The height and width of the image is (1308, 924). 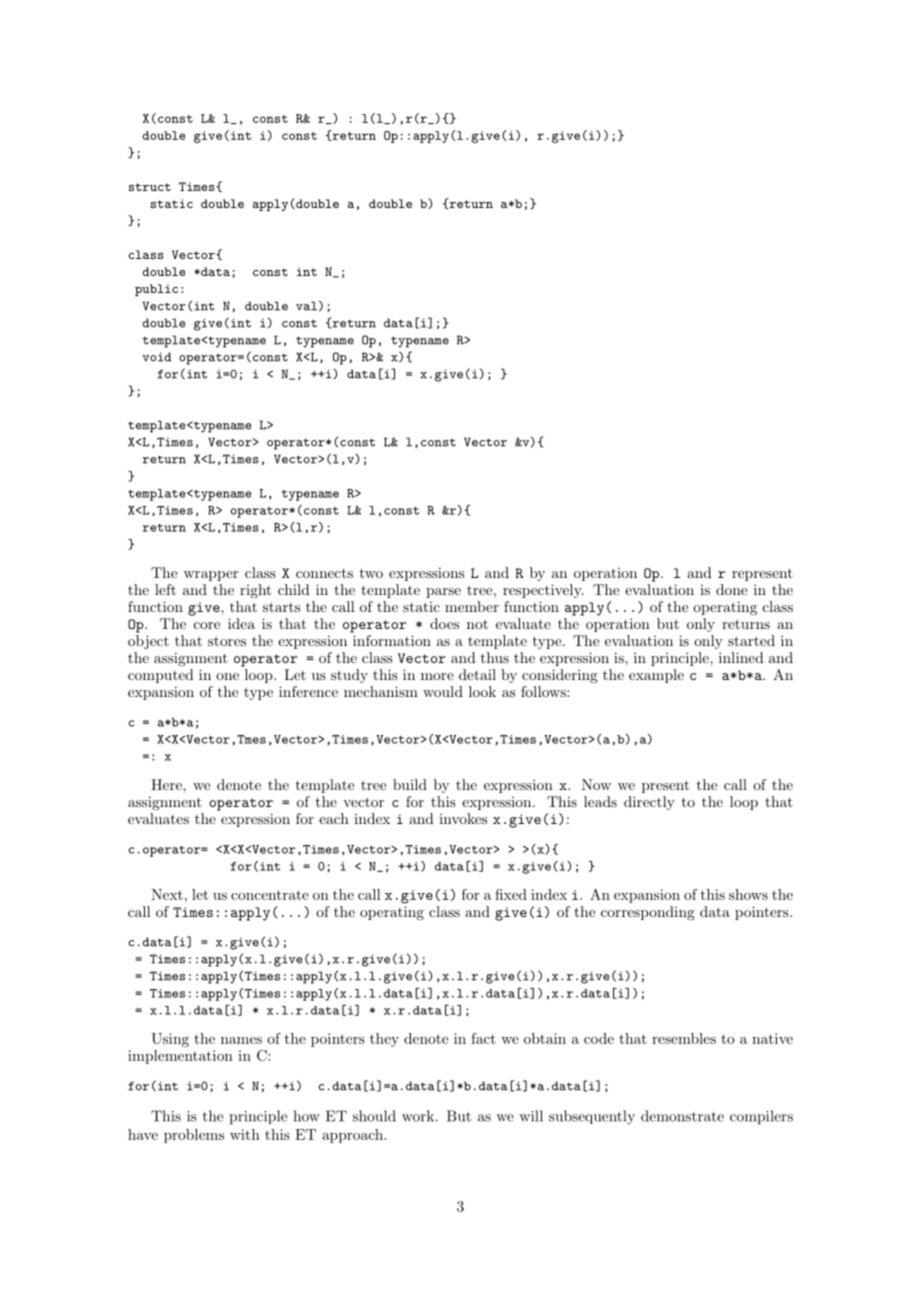 I want to click on demonstrate, so click(x=682, y=1116).
